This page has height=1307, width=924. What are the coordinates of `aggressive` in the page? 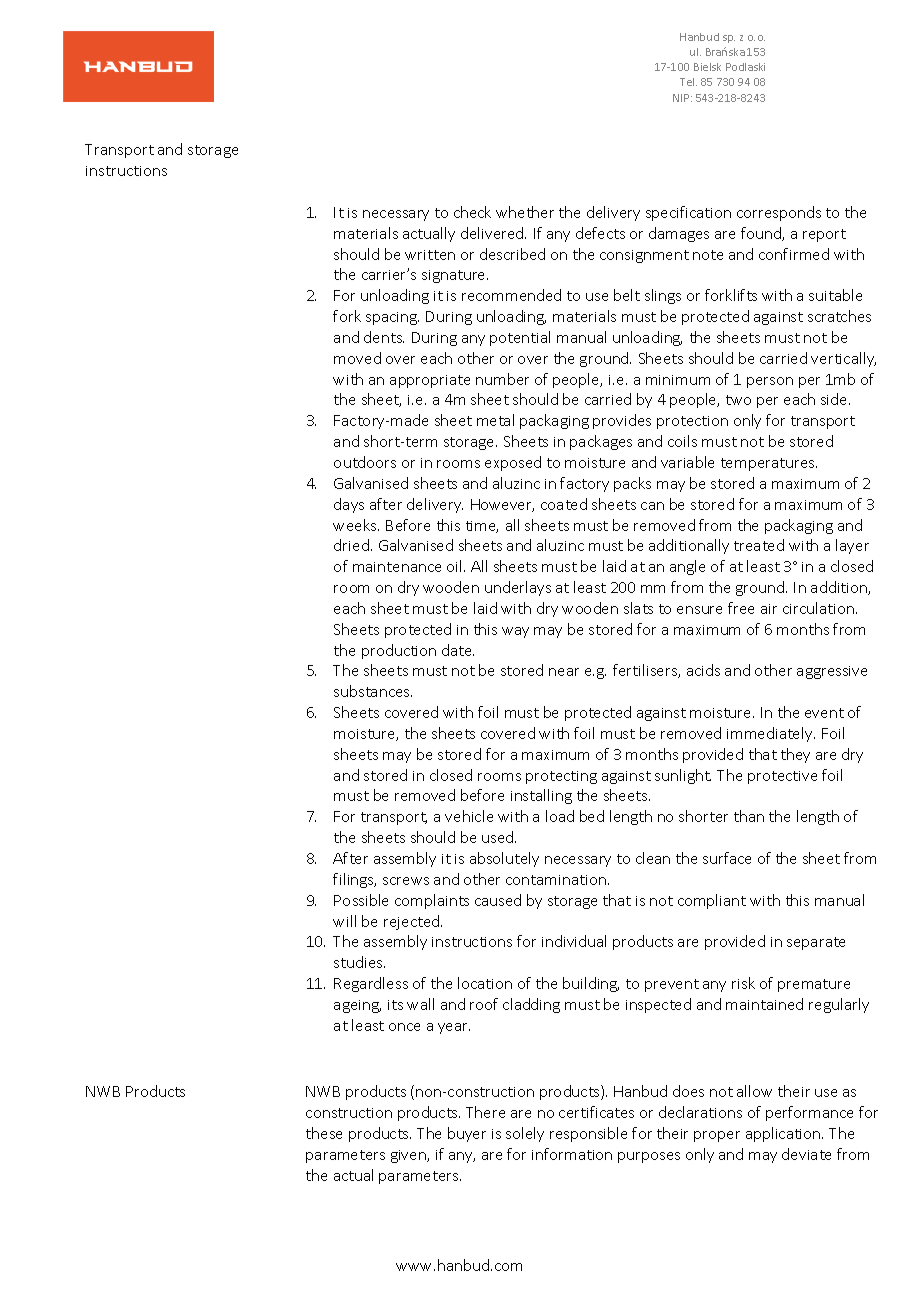 It's located at (832, 672).
